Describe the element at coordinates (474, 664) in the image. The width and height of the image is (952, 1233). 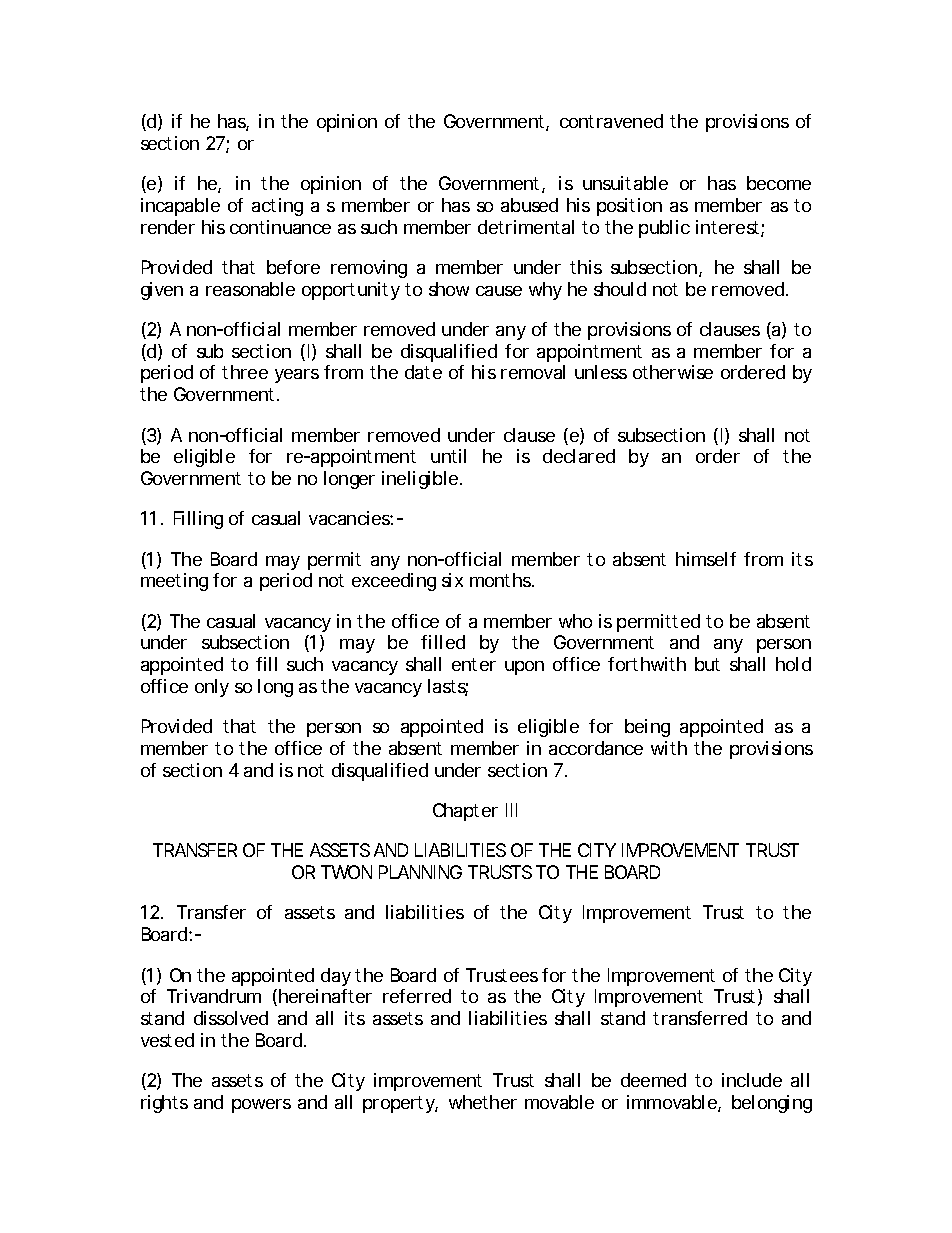
I see `enter` at that location.
